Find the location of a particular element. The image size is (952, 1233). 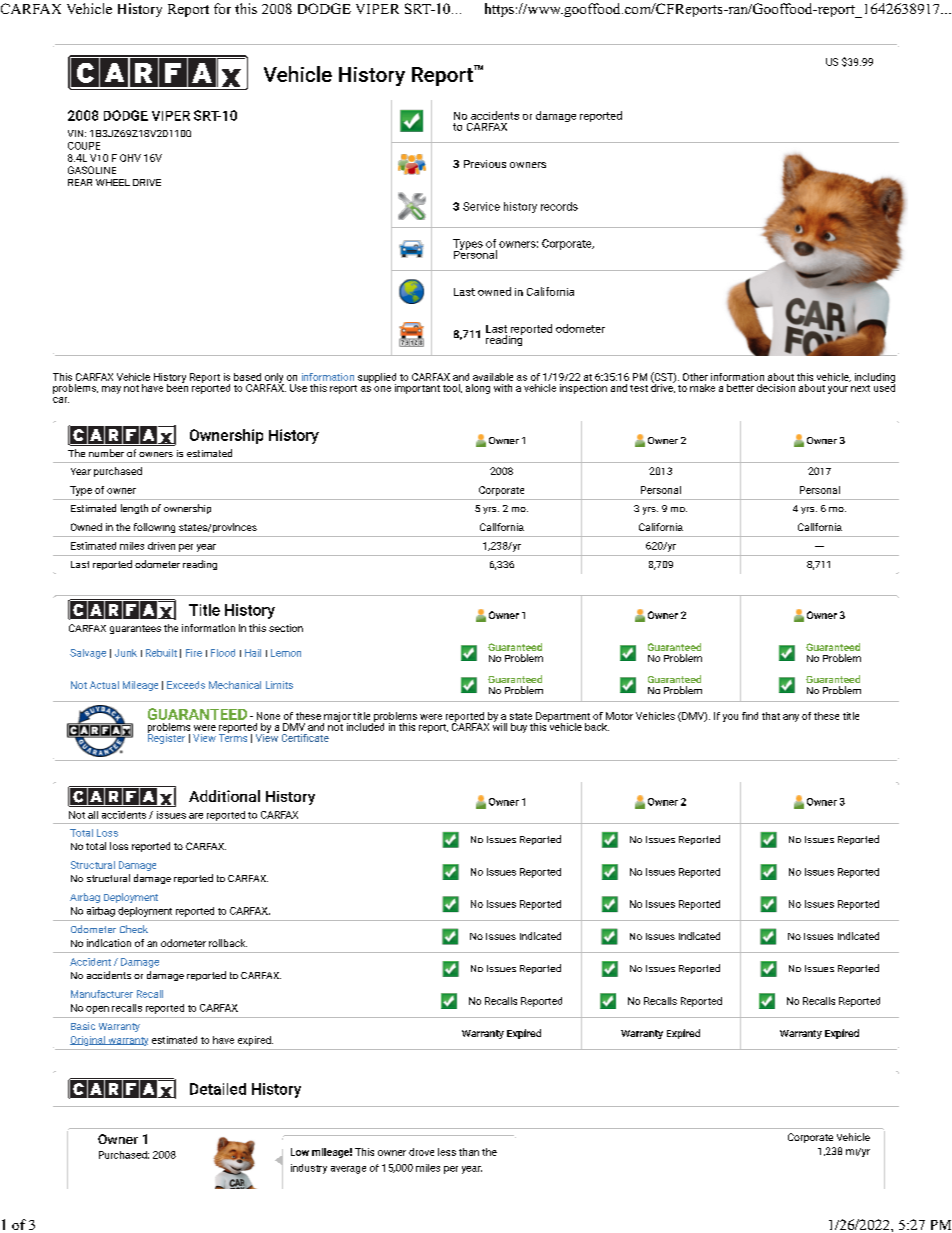

any is located at coordinates (791, 718).
